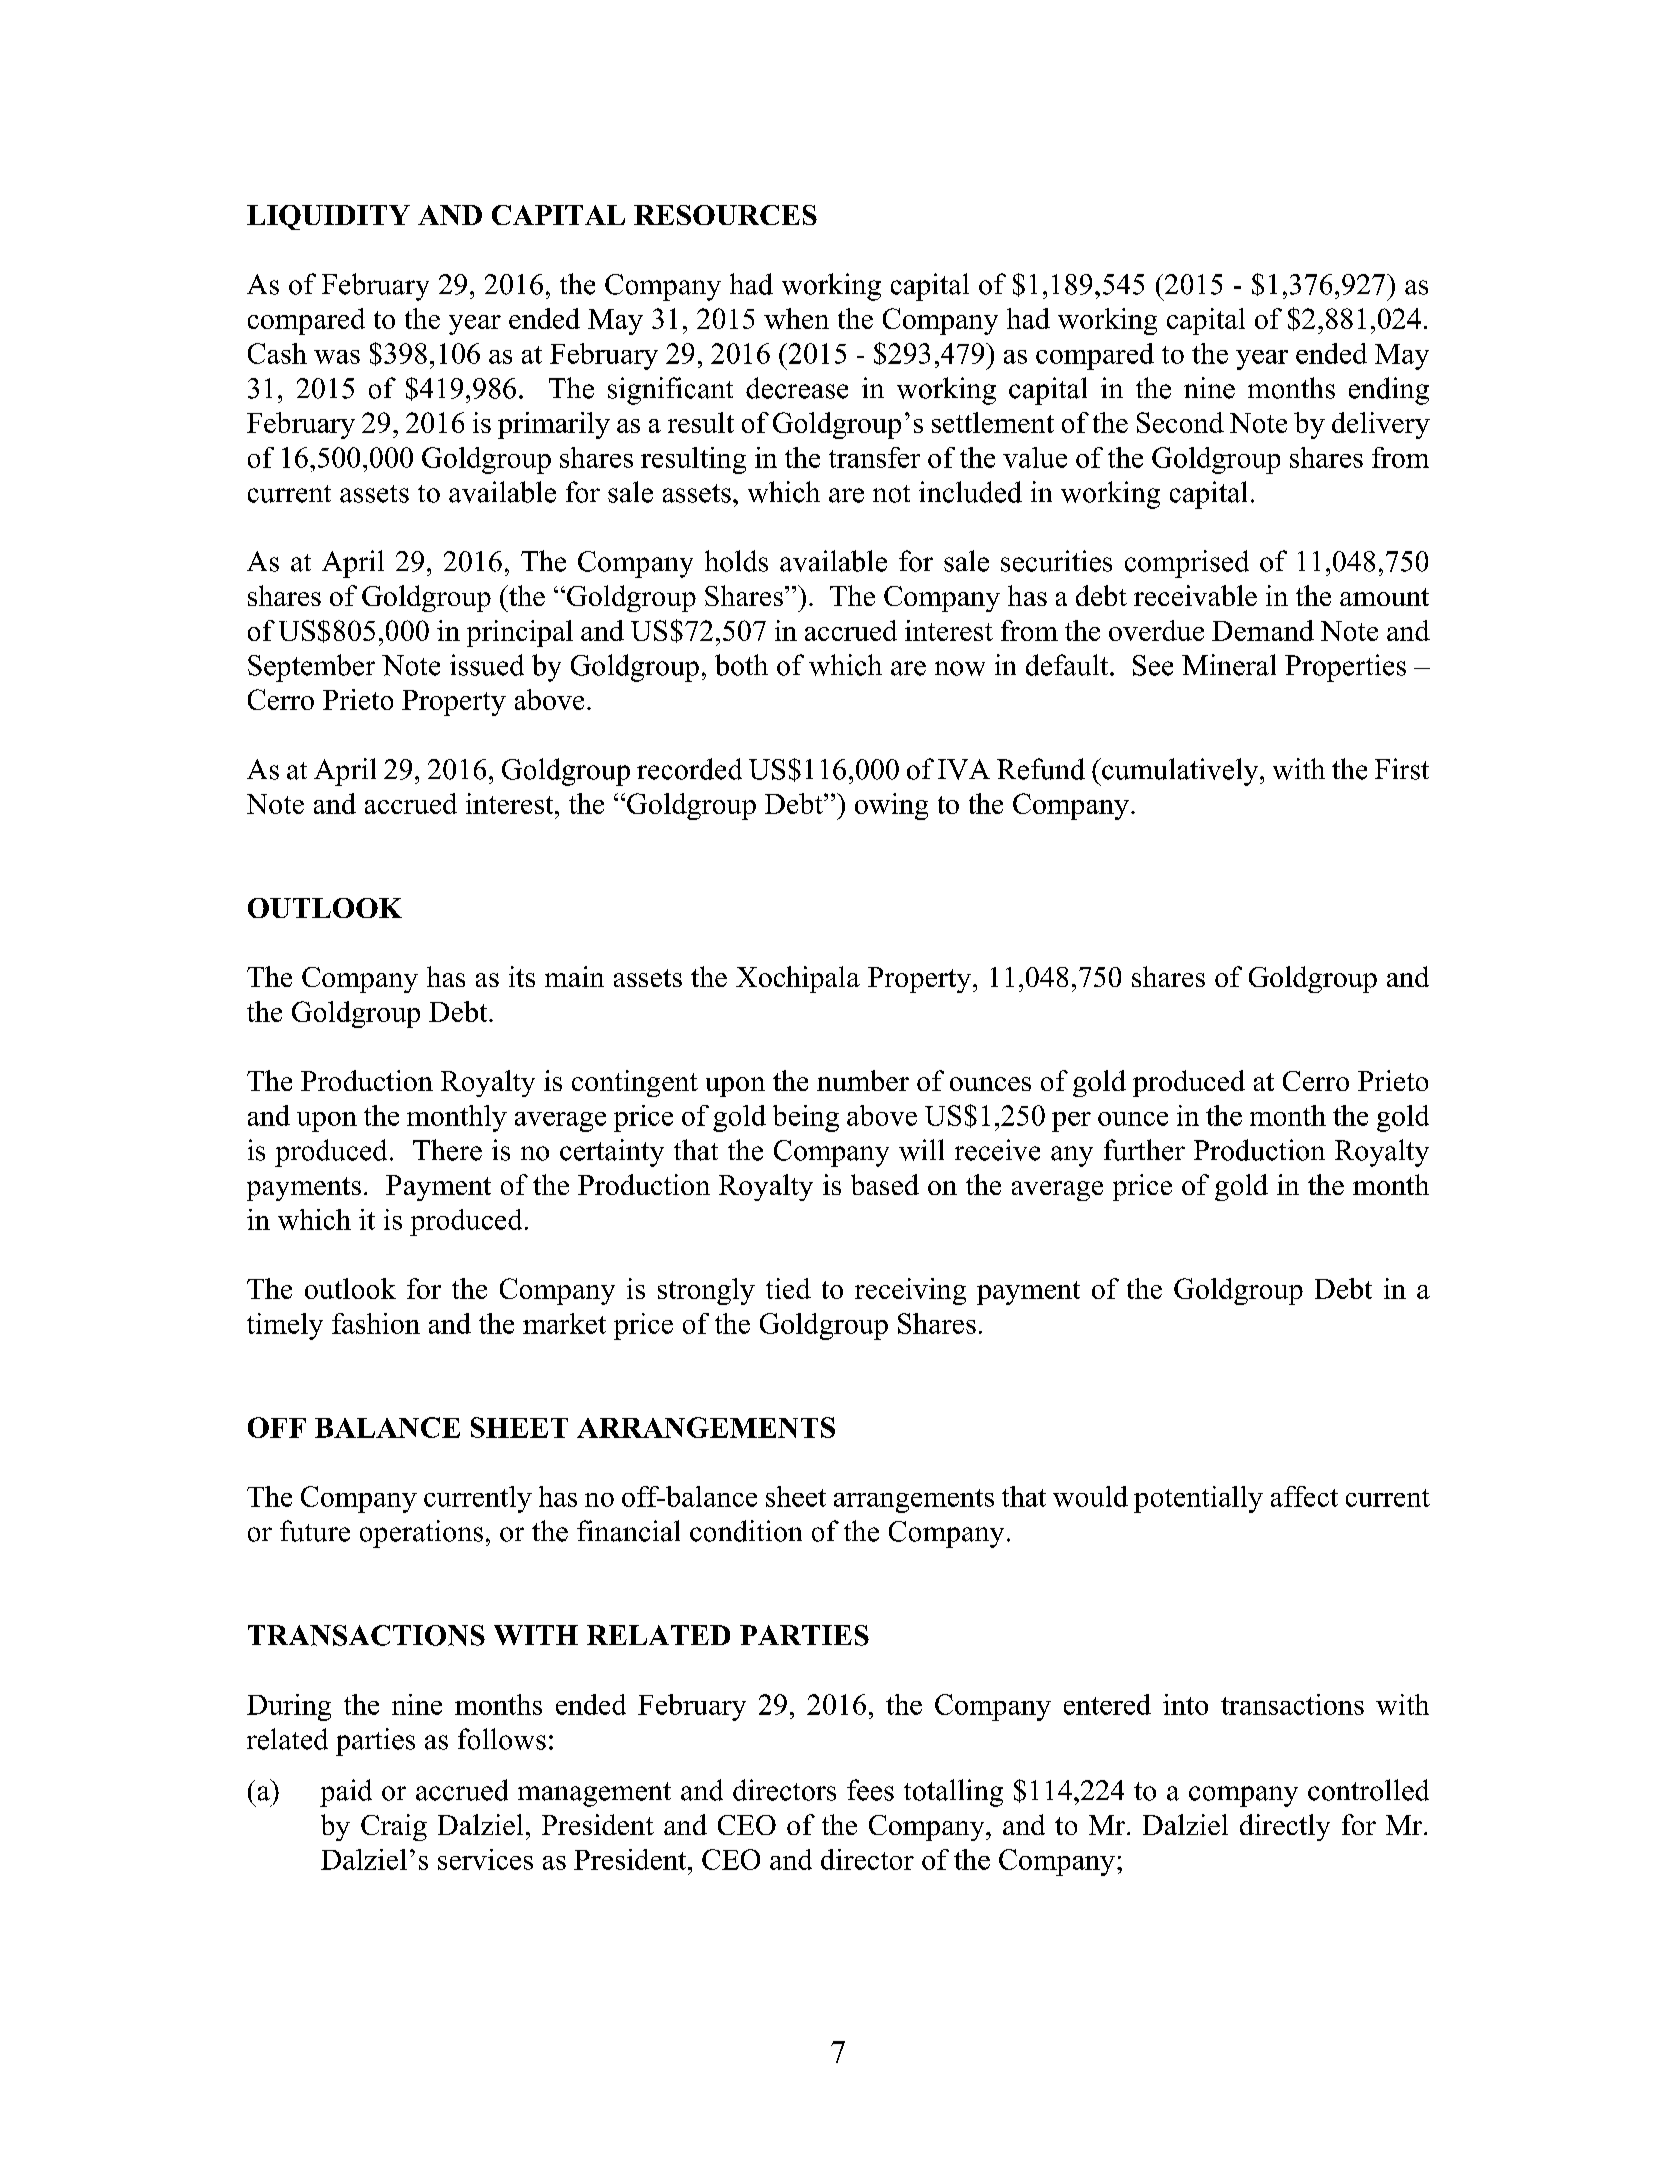  Describe the element at coordinates (1144, 1150) in the document. I see `further` at that location.
